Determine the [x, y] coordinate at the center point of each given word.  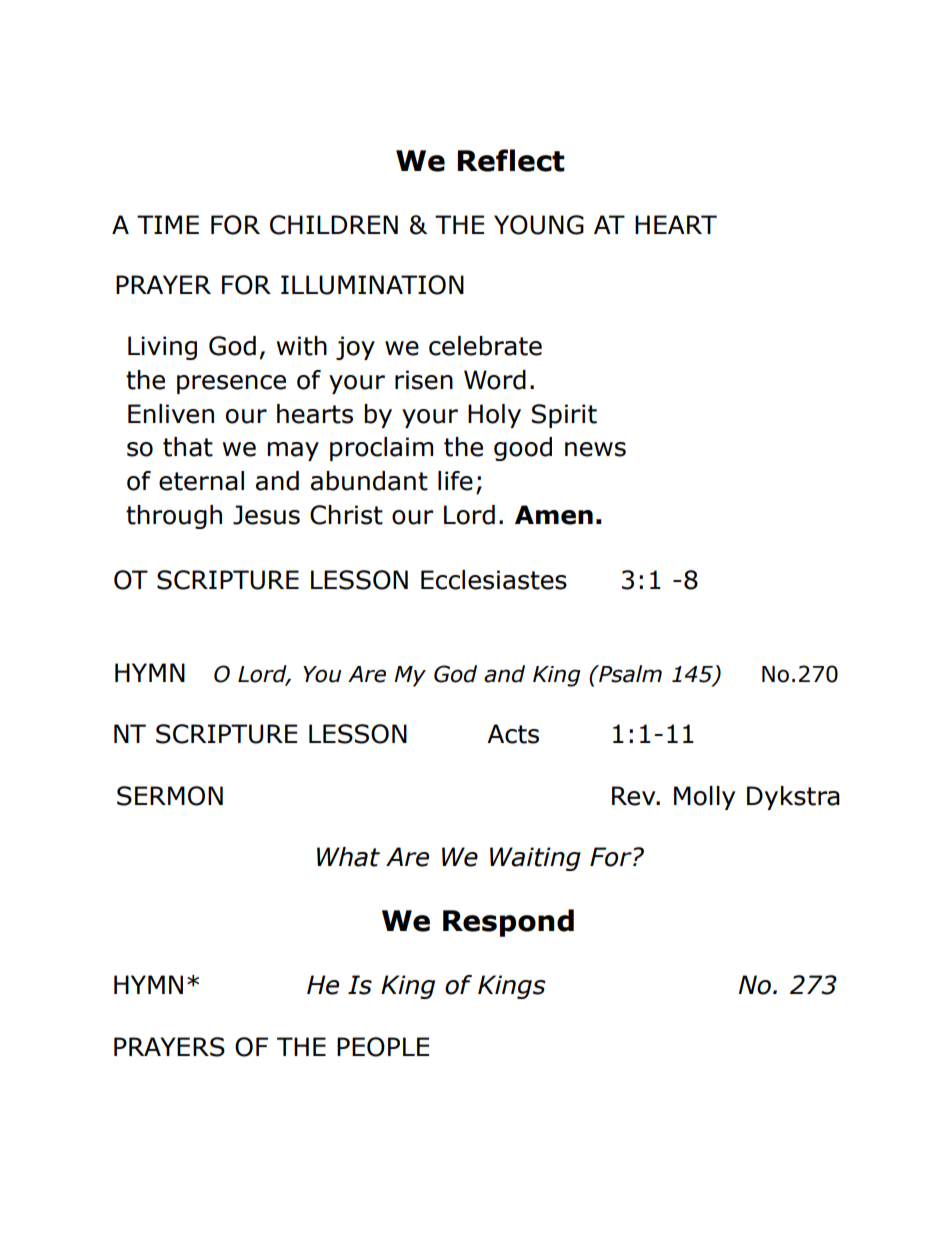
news [595, 449]
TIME [168, 224]
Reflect [511, 160]
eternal [201, 481]
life [455, 481]
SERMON [170, 796]
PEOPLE [383, 1047]
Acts [513, 734]
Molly [704, 798]
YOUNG [539, 225]
